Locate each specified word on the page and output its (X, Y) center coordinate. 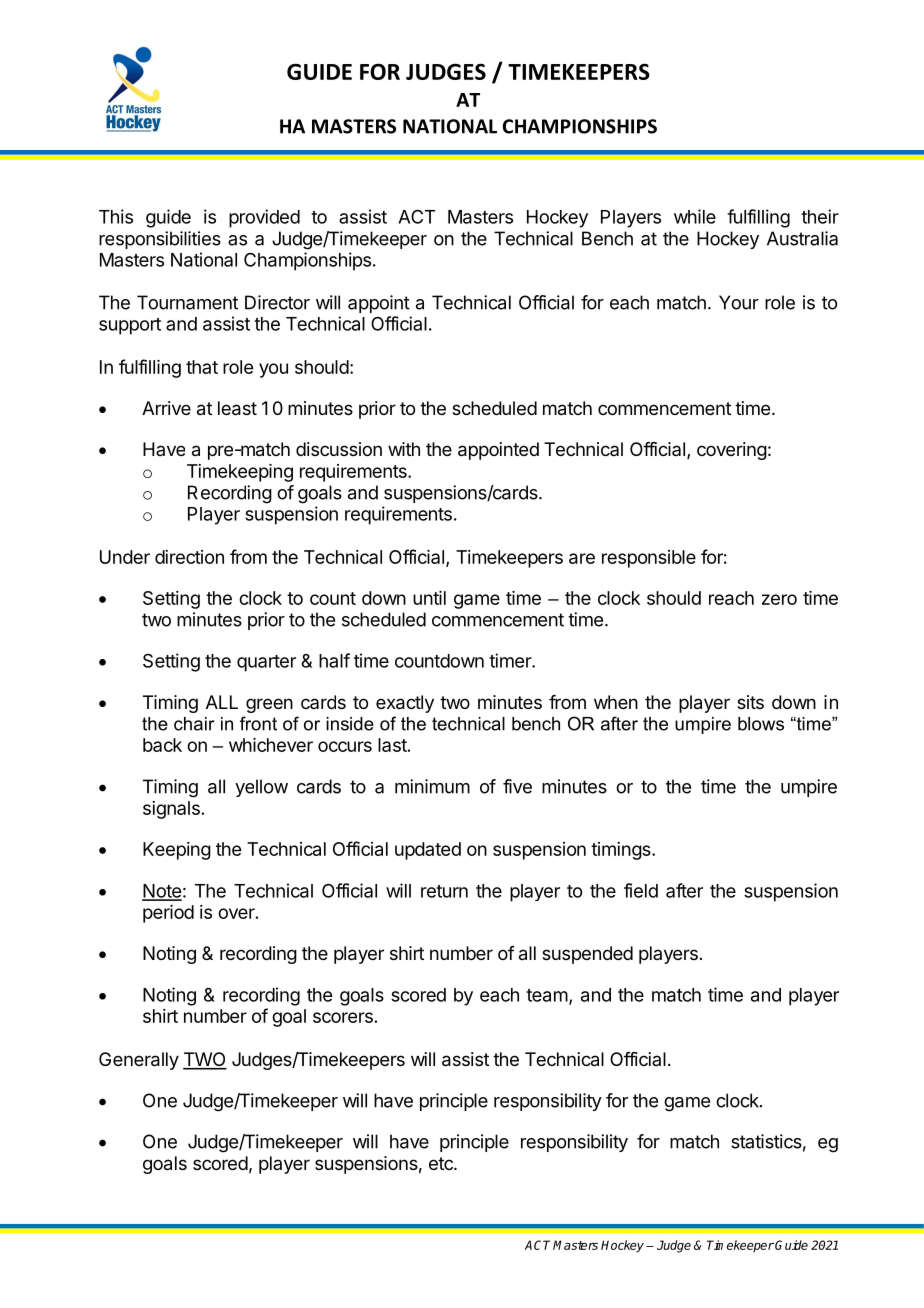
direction (189, 557)
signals (171, 810)
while (695, 216)
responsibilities (160, 240)
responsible (649, 559)
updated (428, 851)
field (641, 890)
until (429, 598)
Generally (139, 1061)
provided (264, 218)
